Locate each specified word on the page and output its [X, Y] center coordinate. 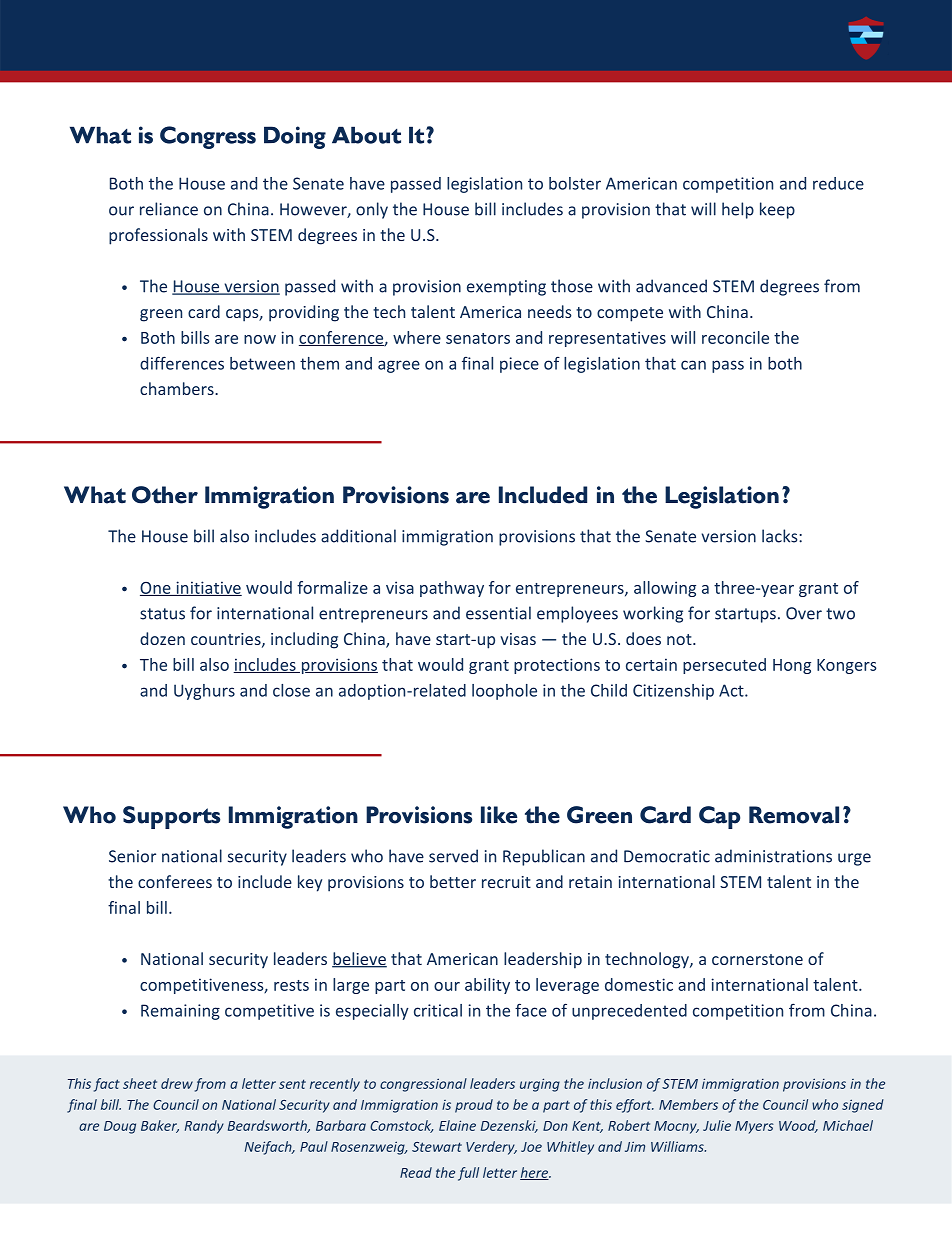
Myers [754, 1127]
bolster [575, 183]
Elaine [457, 1125]
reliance [169, 209]
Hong [792, 666]
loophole [504, 692]
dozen [162, 638]
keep [777, 210]
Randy [204, 1127]
